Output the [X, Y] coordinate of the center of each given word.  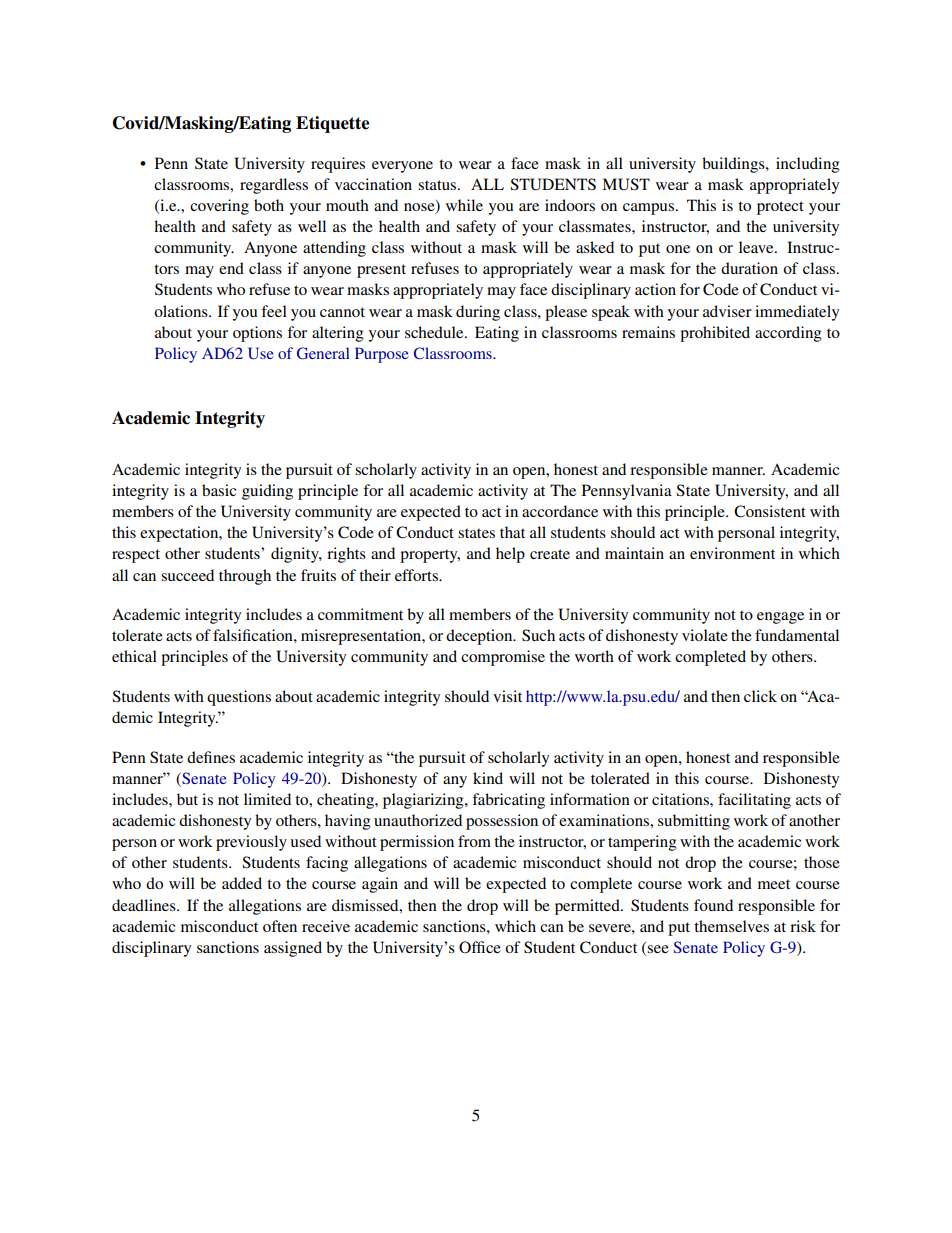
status [438, 185]
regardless [274, 186]
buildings [734, 165]
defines [211, 757]
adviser [727, 311]
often [280, 926]
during [478, 313]
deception [480, 637]
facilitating [754, 801]
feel [274, 311]
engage [780, 618]
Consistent [770, 511]
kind [488, 778]
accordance [560, 511]
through [245, 577]
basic [219, 490]
